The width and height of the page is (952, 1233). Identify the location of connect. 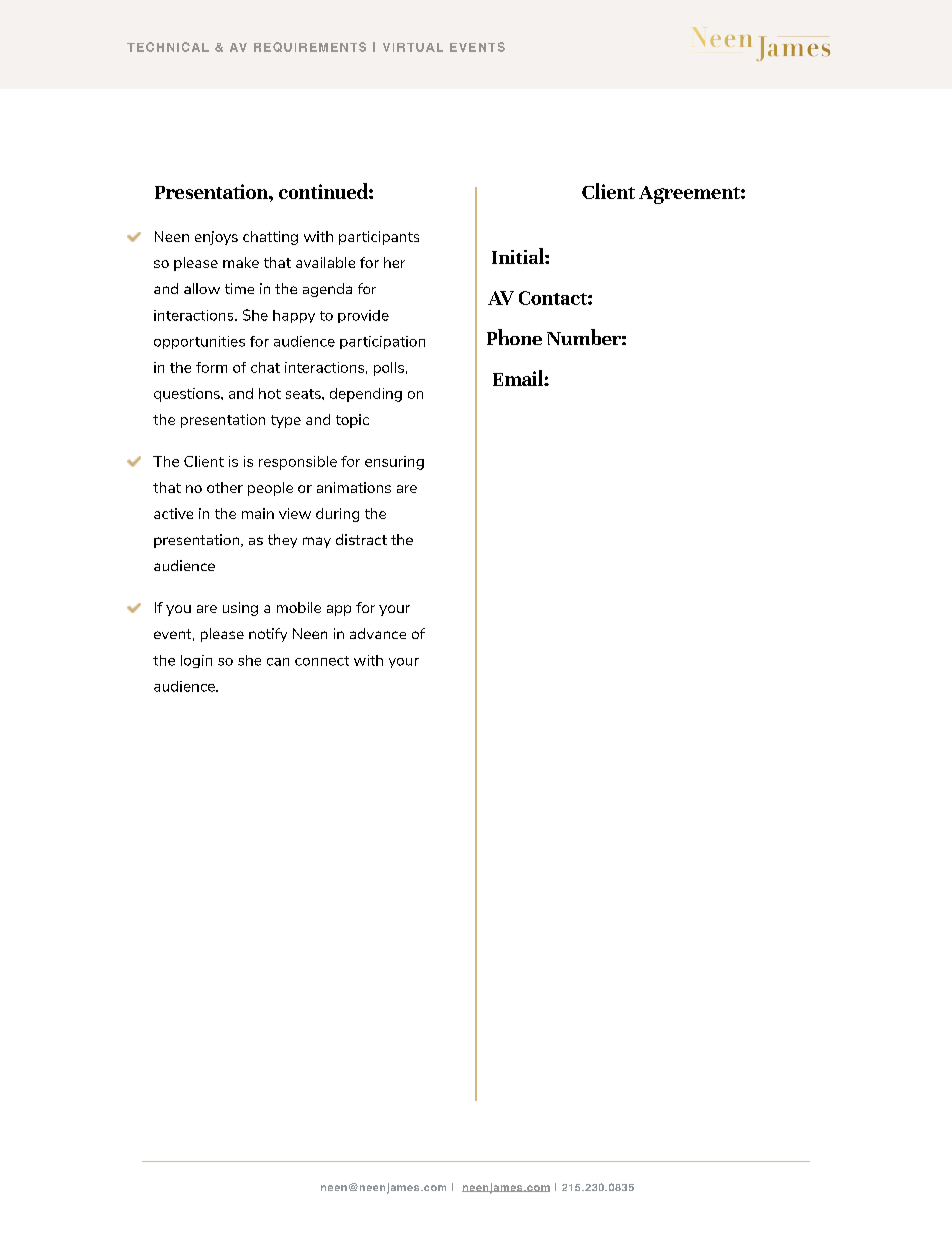
(322, 661).
